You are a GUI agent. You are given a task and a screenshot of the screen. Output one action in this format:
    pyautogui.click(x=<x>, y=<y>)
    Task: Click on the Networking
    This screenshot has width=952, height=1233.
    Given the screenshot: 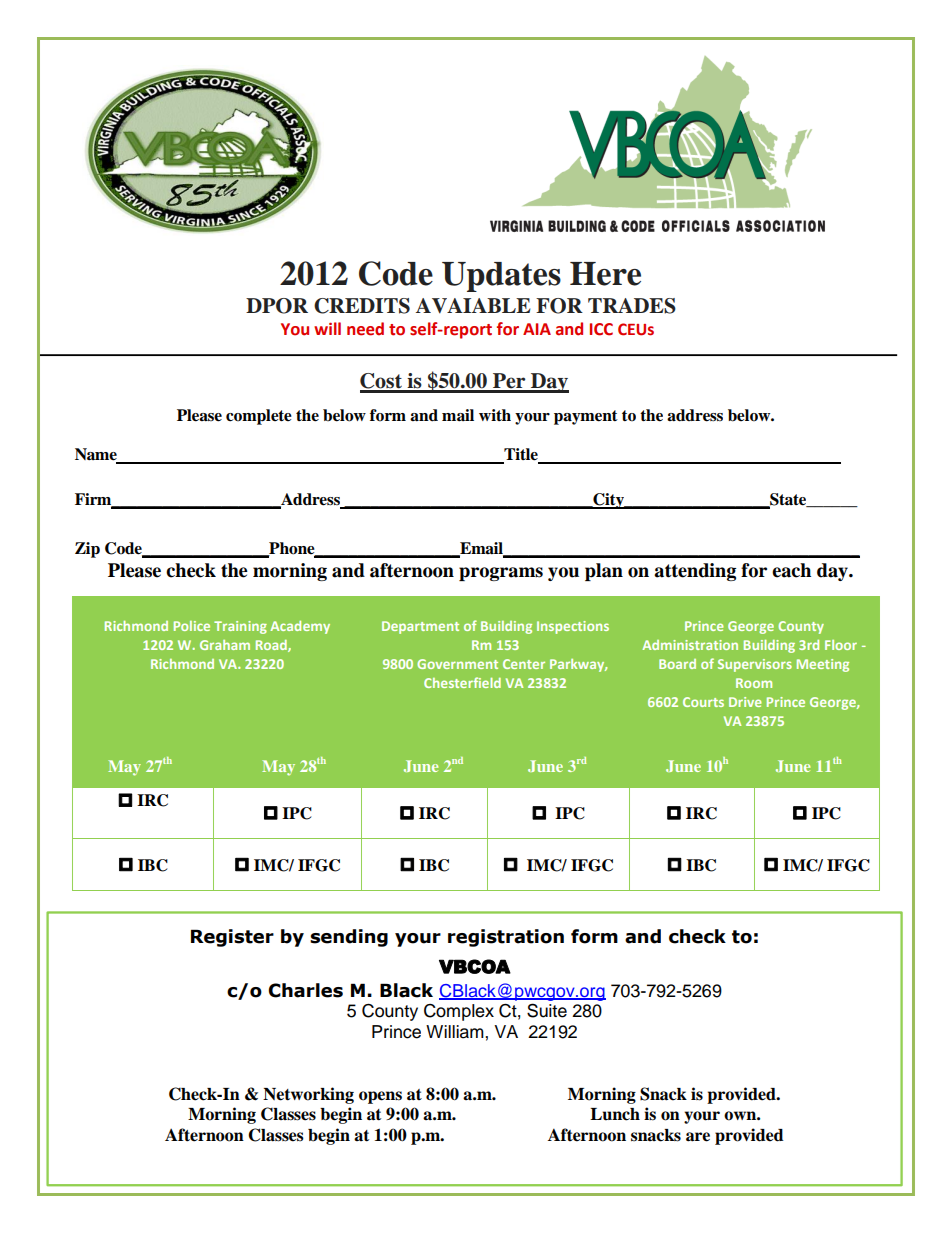 What is the action you would take?
    pyautogui.click(x=308, y=1095)
